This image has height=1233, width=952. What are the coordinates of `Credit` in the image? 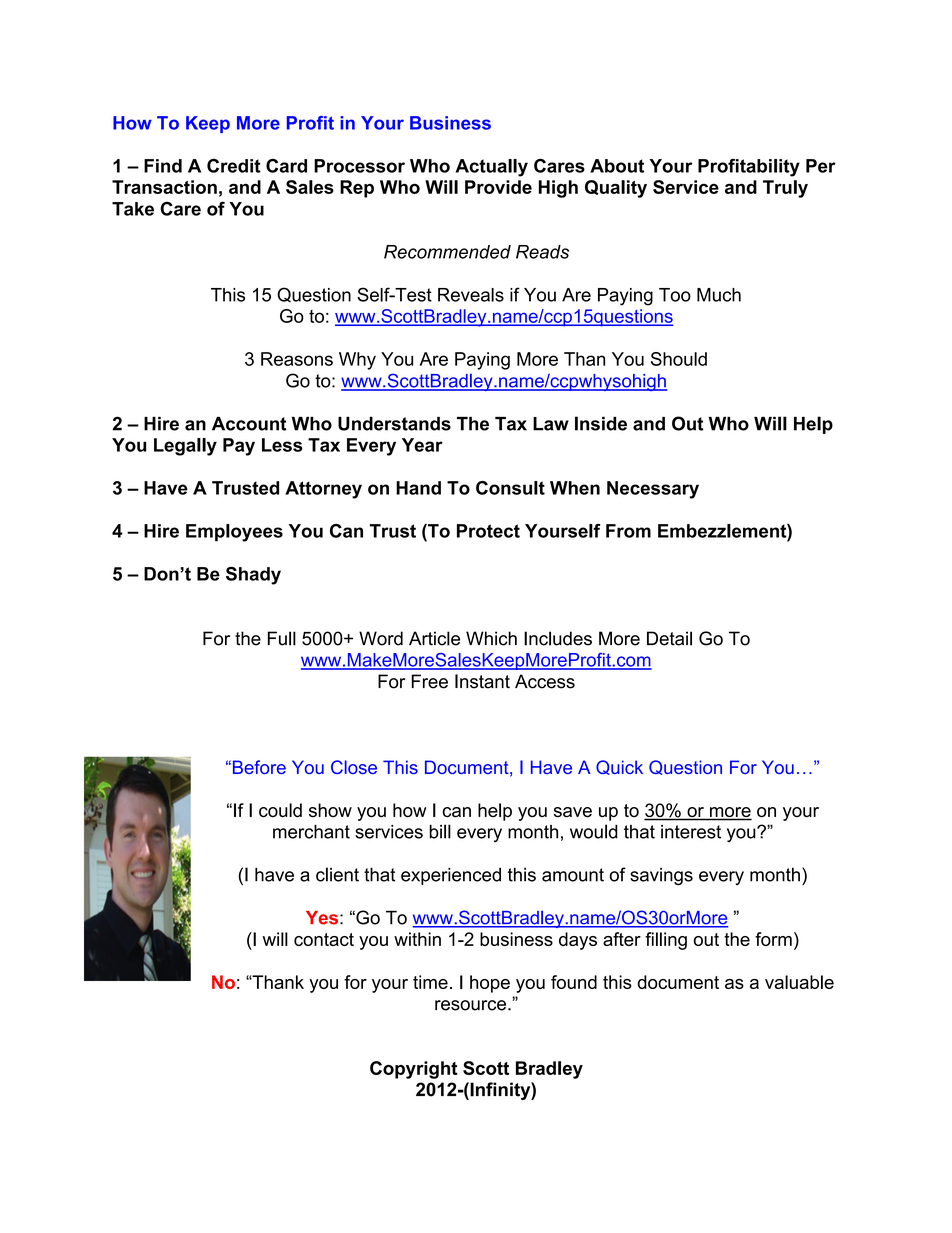 It's located at (234, 165).
